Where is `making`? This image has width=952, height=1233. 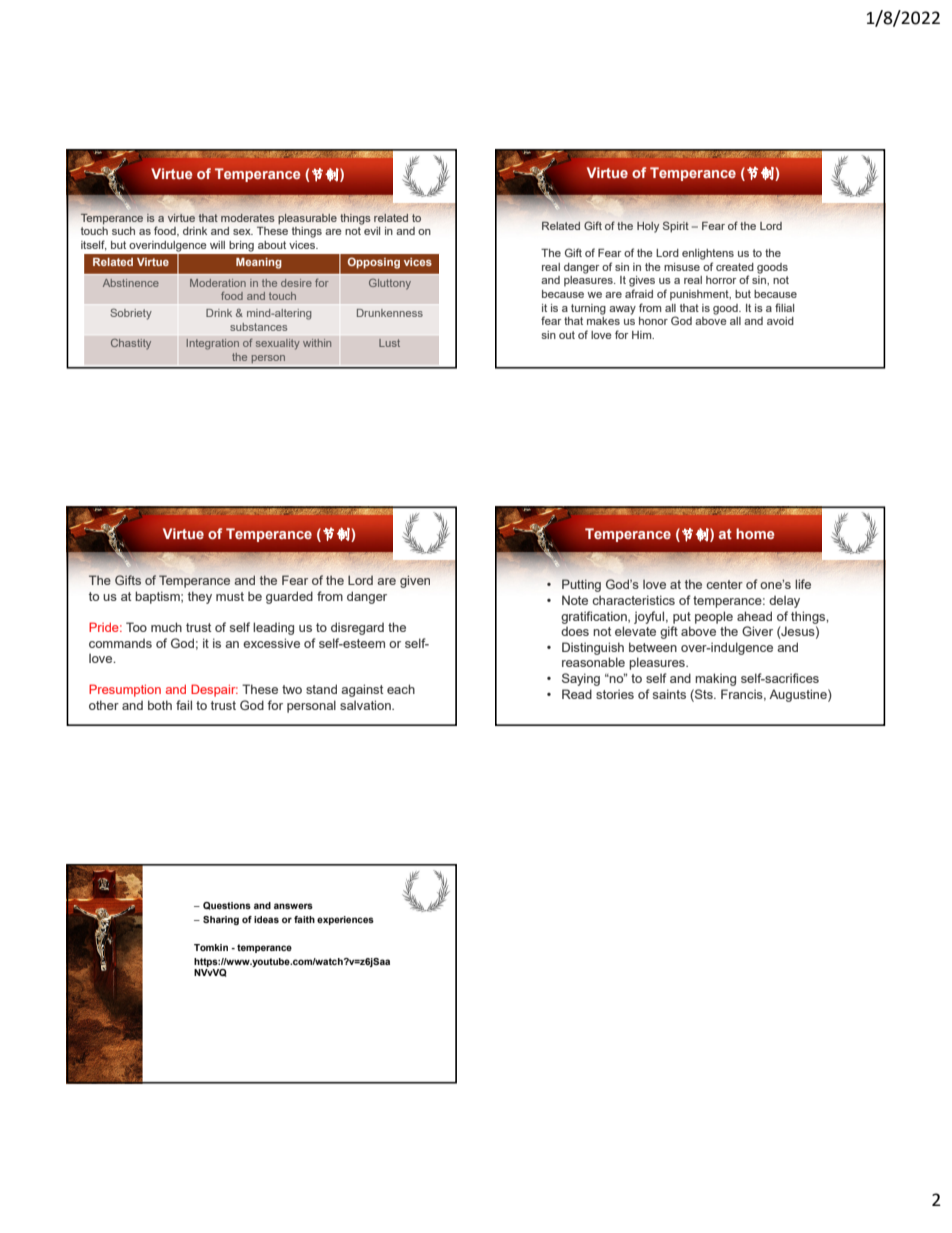 making is located at coordinates (715, 679).
